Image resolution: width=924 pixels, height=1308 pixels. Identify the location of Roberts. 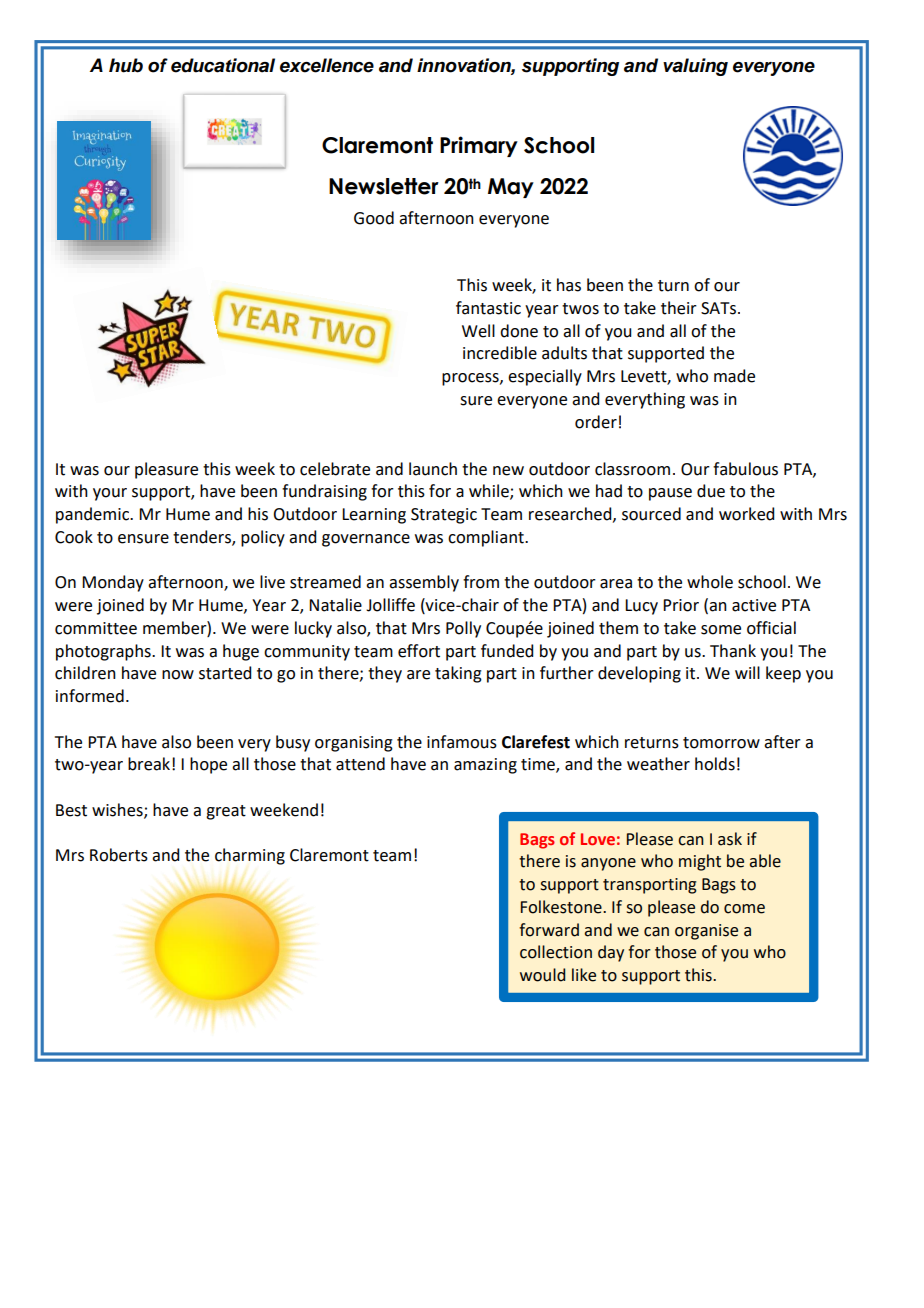
(119, 855).
